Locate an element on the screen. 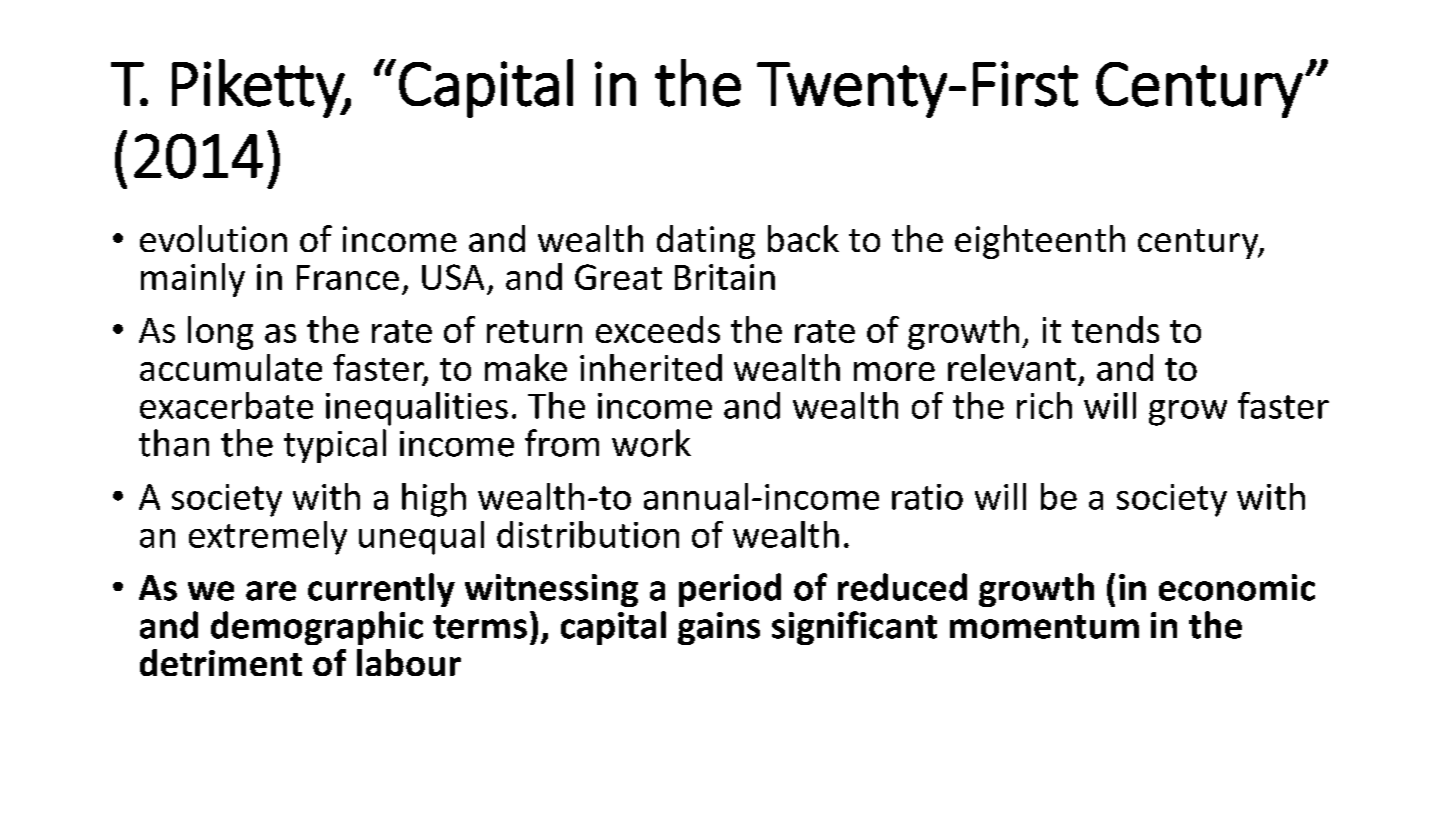 The image size is (1456, 819). rich is located at coordinates (1044, 405).
